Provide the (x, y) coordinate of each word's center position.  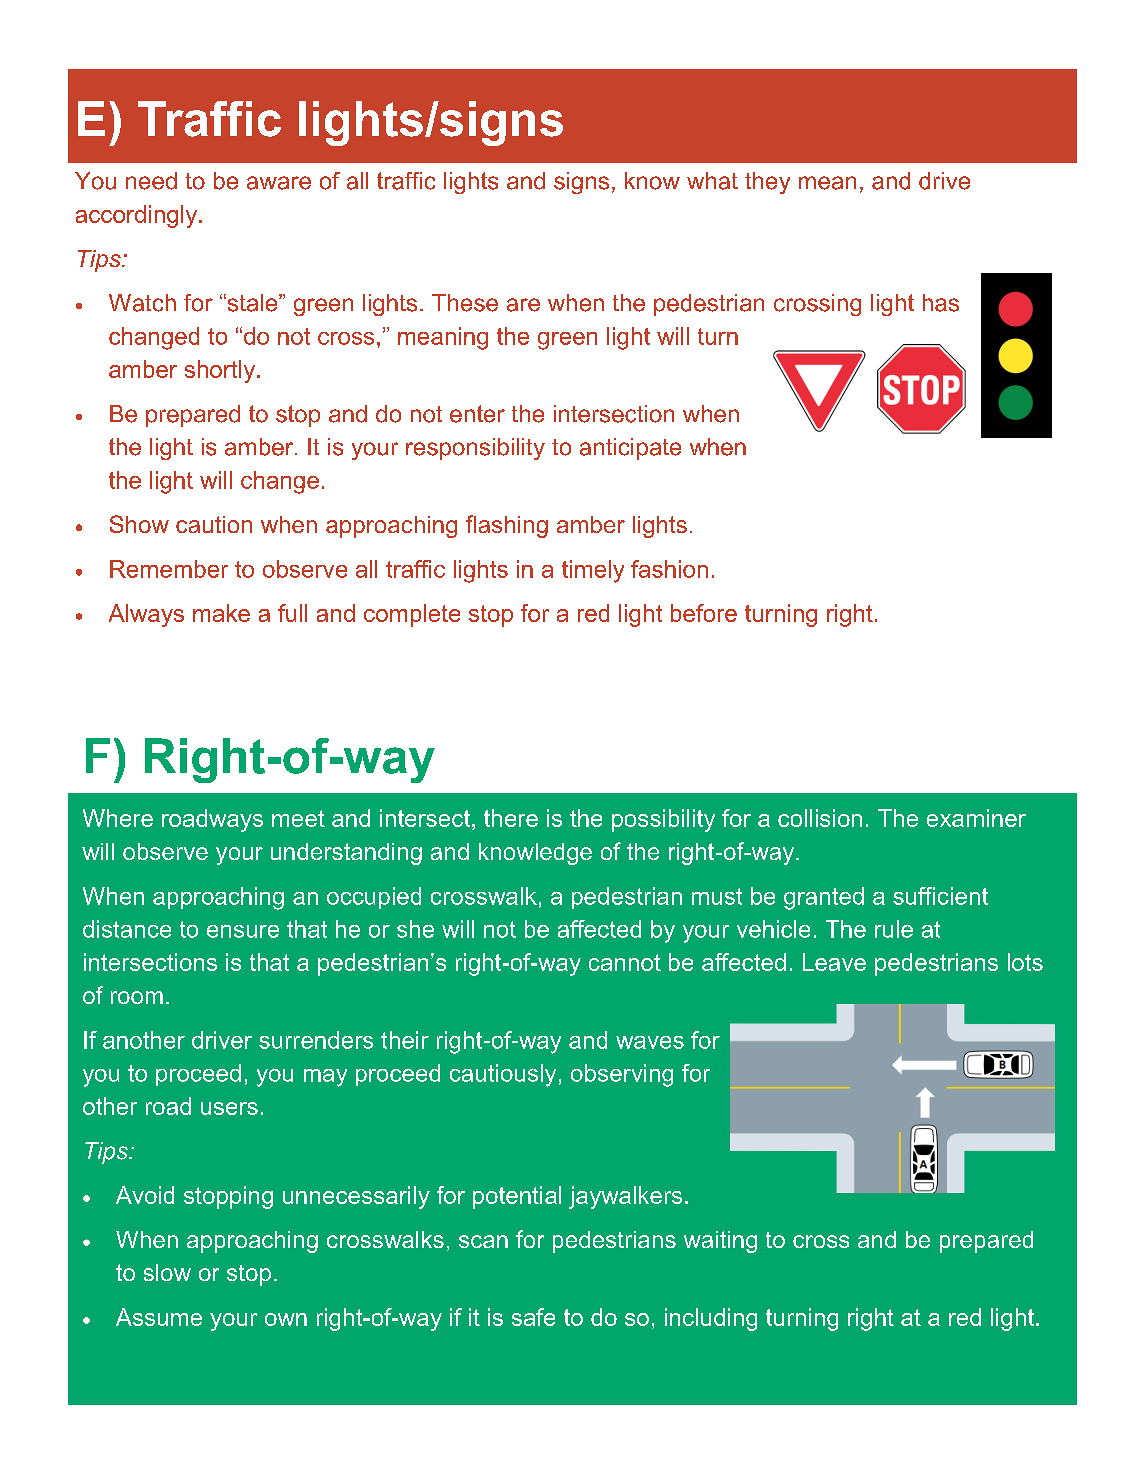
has (941, 303)
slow (167, 1272)
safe (533, 1317)
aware (279, 183)
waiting (720, 1242)
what (712, 181)
